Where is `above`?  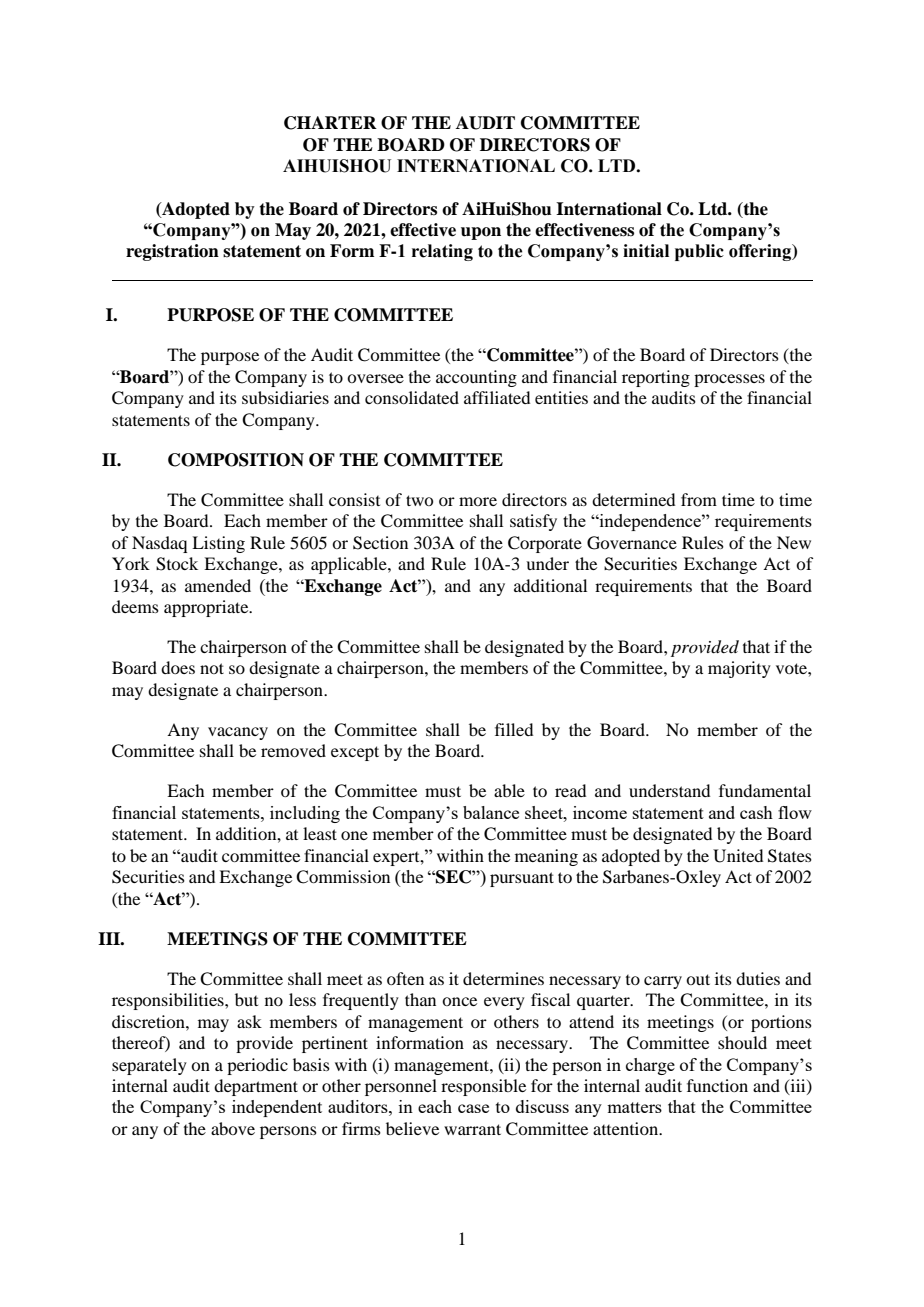
above is located at coordinates (233, 1128).
